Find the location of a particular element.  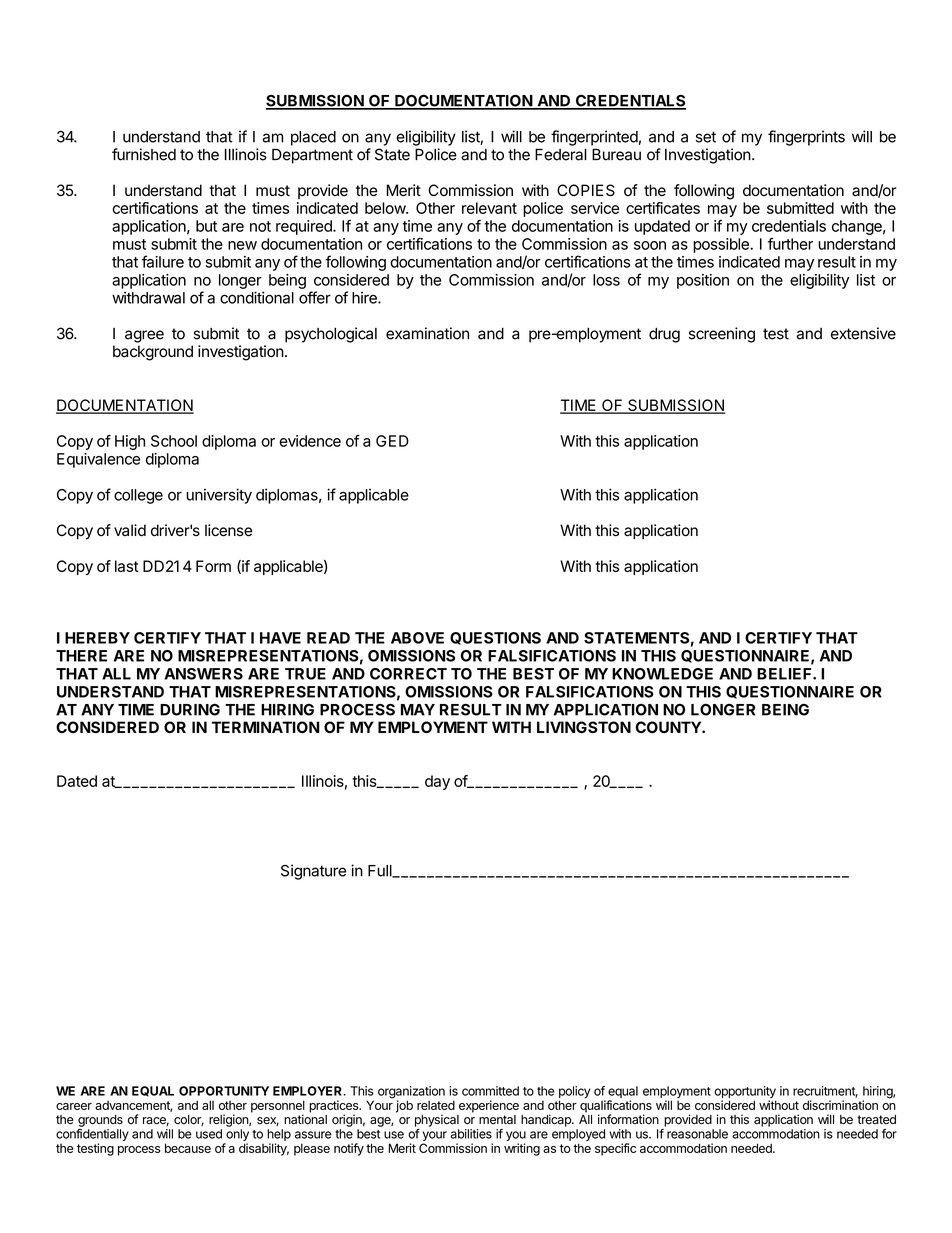

discrimination is located at coordinates (840, 1105).
